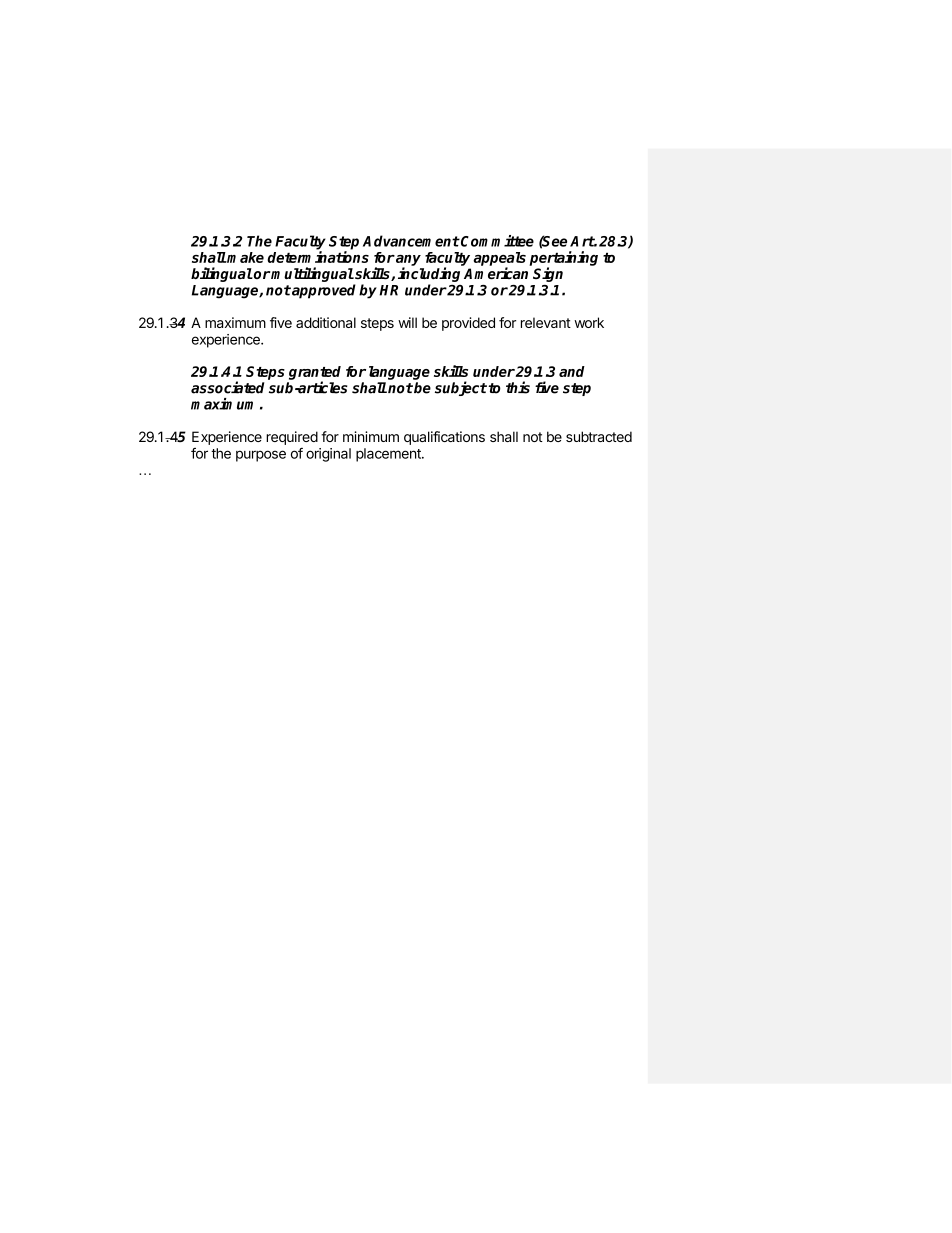 This document has height=1233, width=952. Describe the element at coordinates (461, 388) in the document. I see `subject` at that location.
